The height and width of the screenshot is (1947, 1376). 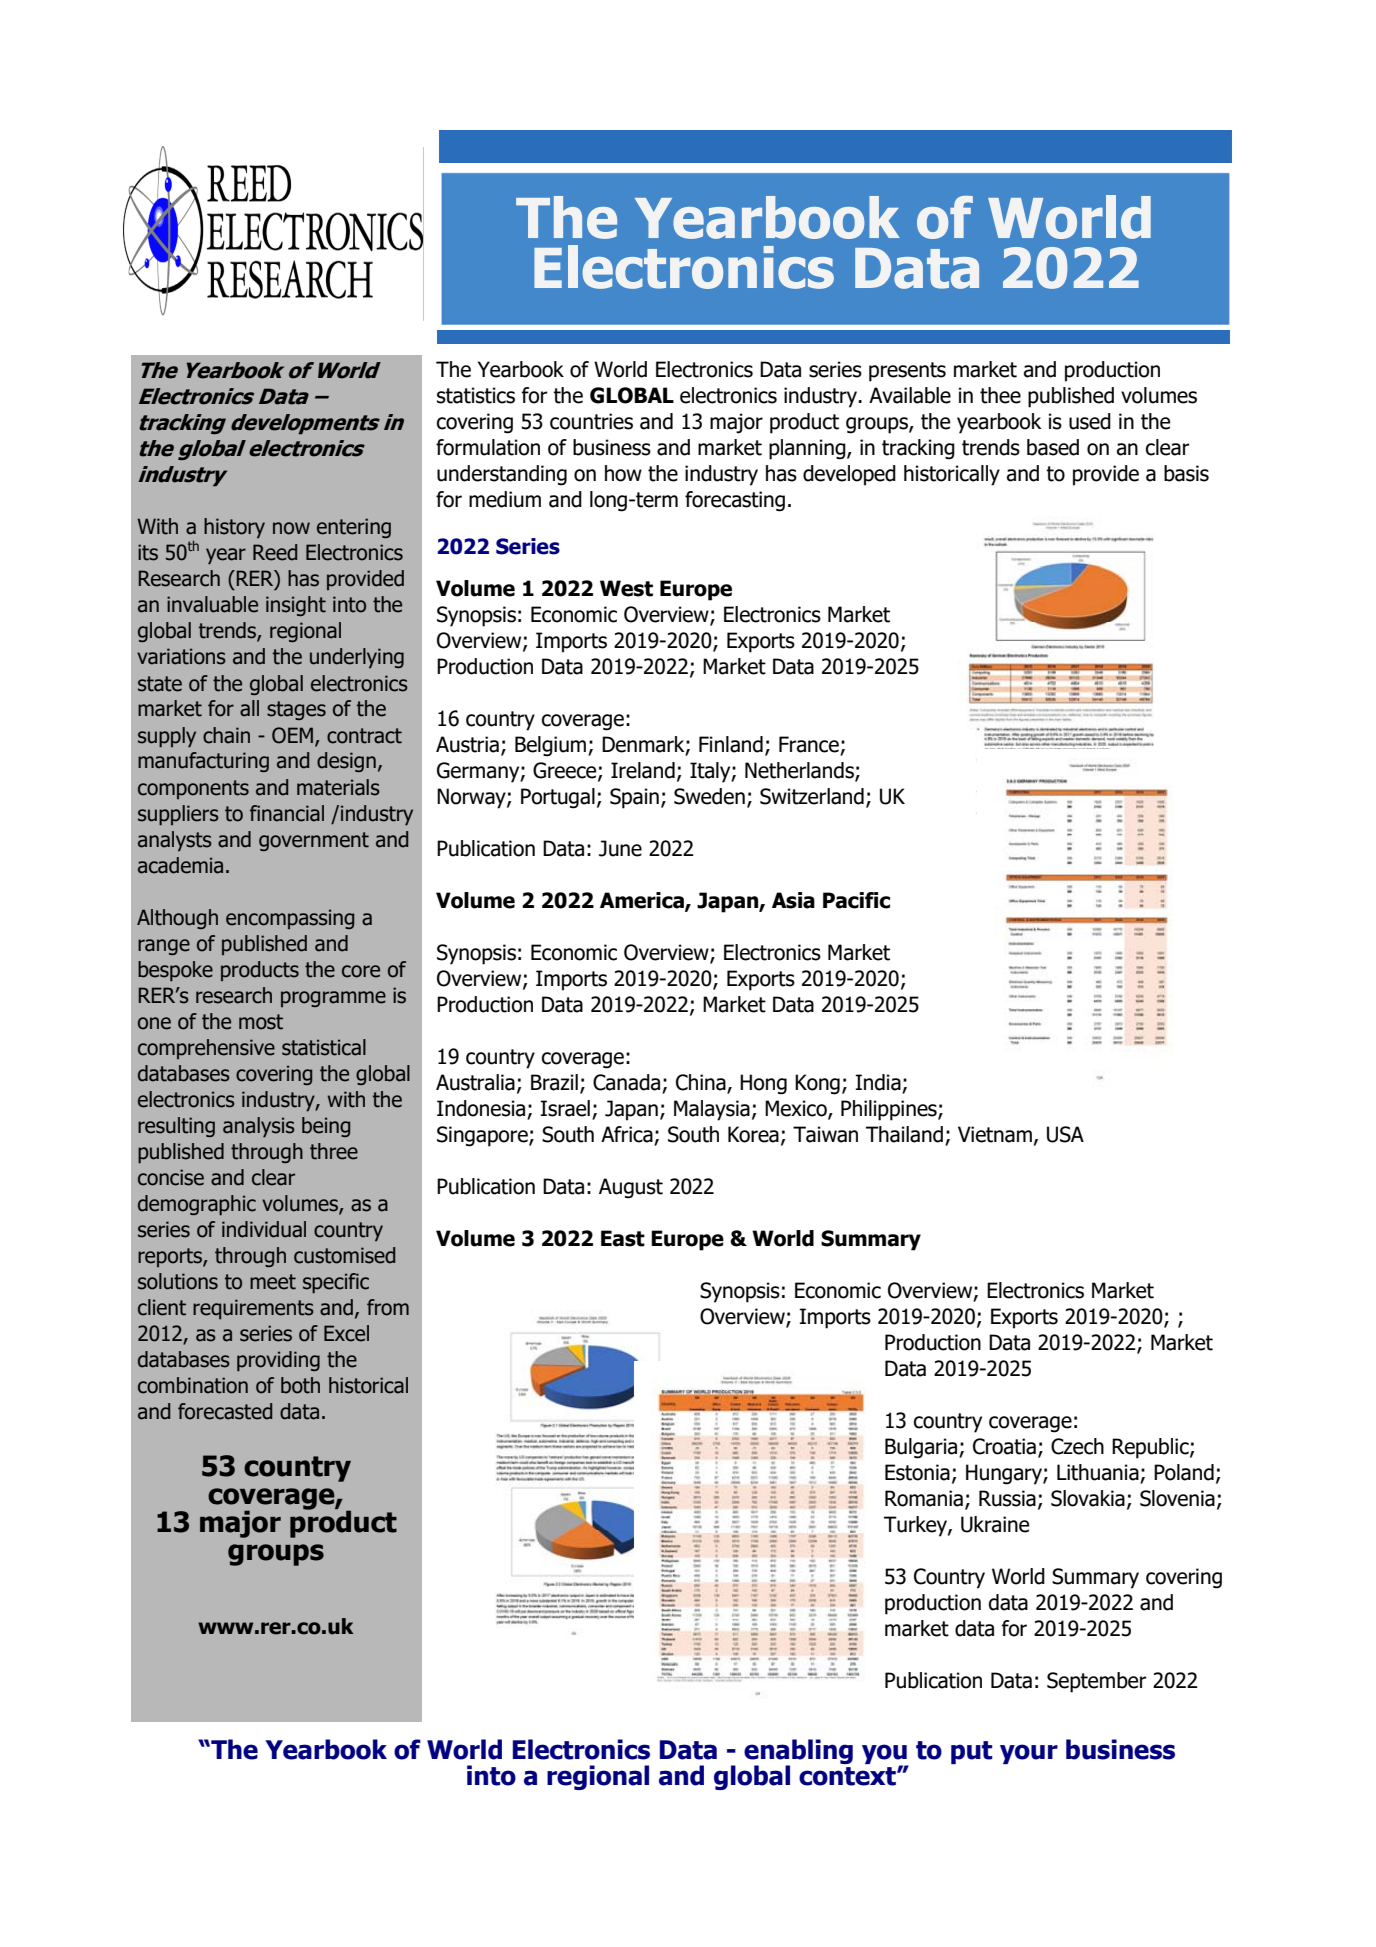 What do you see at coordinates (291, 528) in the screenshot?
I see `now` at bounding box center [291, 528].
